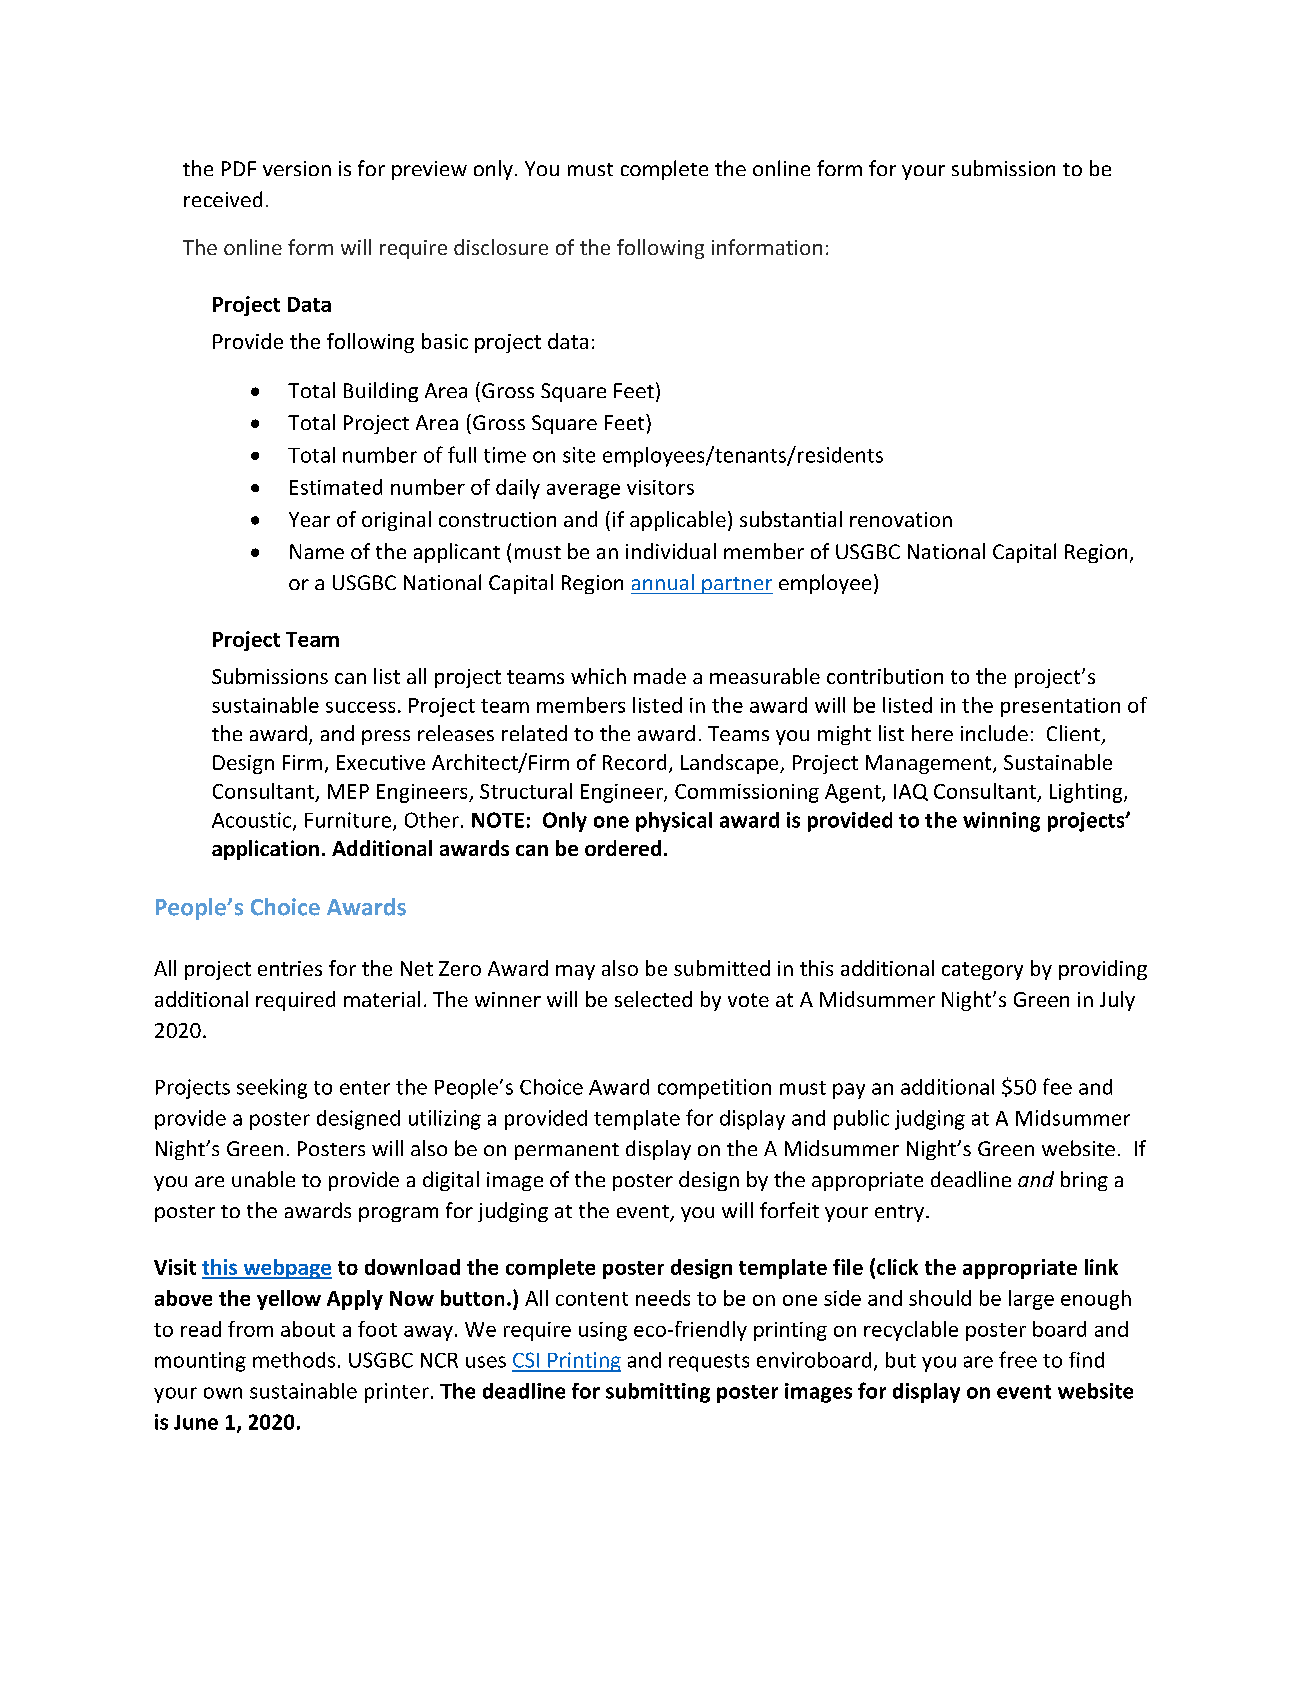 The image size is (1307, 1691). What do you see at coordinates (674, 822) in the document?
I see `physical` at bounding box center [674, 822].
